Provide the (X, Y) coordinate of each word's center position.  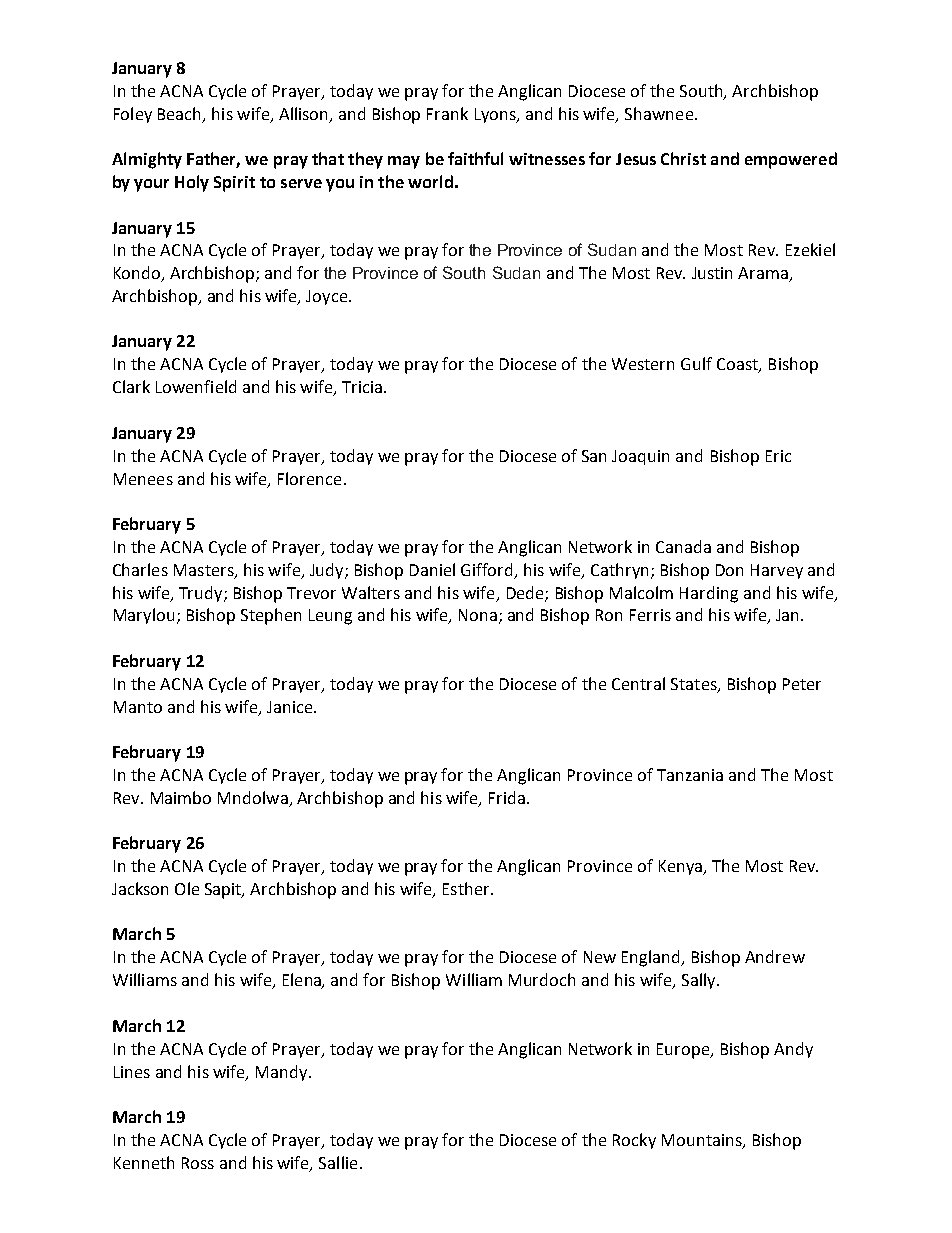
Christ (683, 158)
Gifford (486, 569)
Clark (131, 386)
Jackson (140, 888)
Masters (205, 571)
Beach (181, 114)
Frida (507, 797)
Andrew (775, 956)
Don (729, 570)
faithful (475, 158)
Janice (291, 707)
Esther (467, 888)
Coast (738, 365)
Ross (198, 1163)
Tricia (362, 387)
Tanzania (690, 775)
